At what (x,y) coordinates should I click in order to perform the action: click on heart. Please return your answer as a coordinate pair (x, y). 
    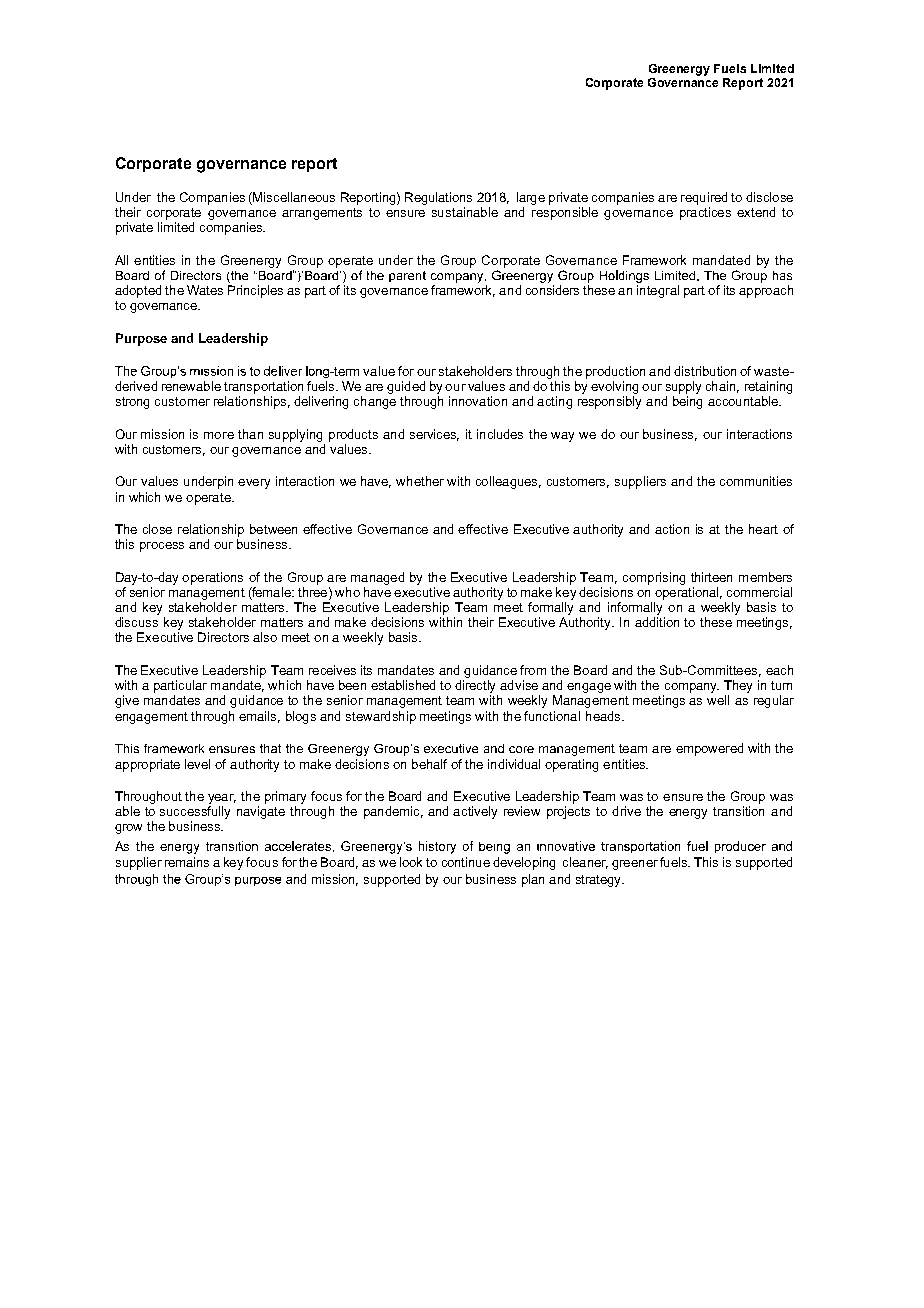
    Looking at the image, I should click on (763, 529).
